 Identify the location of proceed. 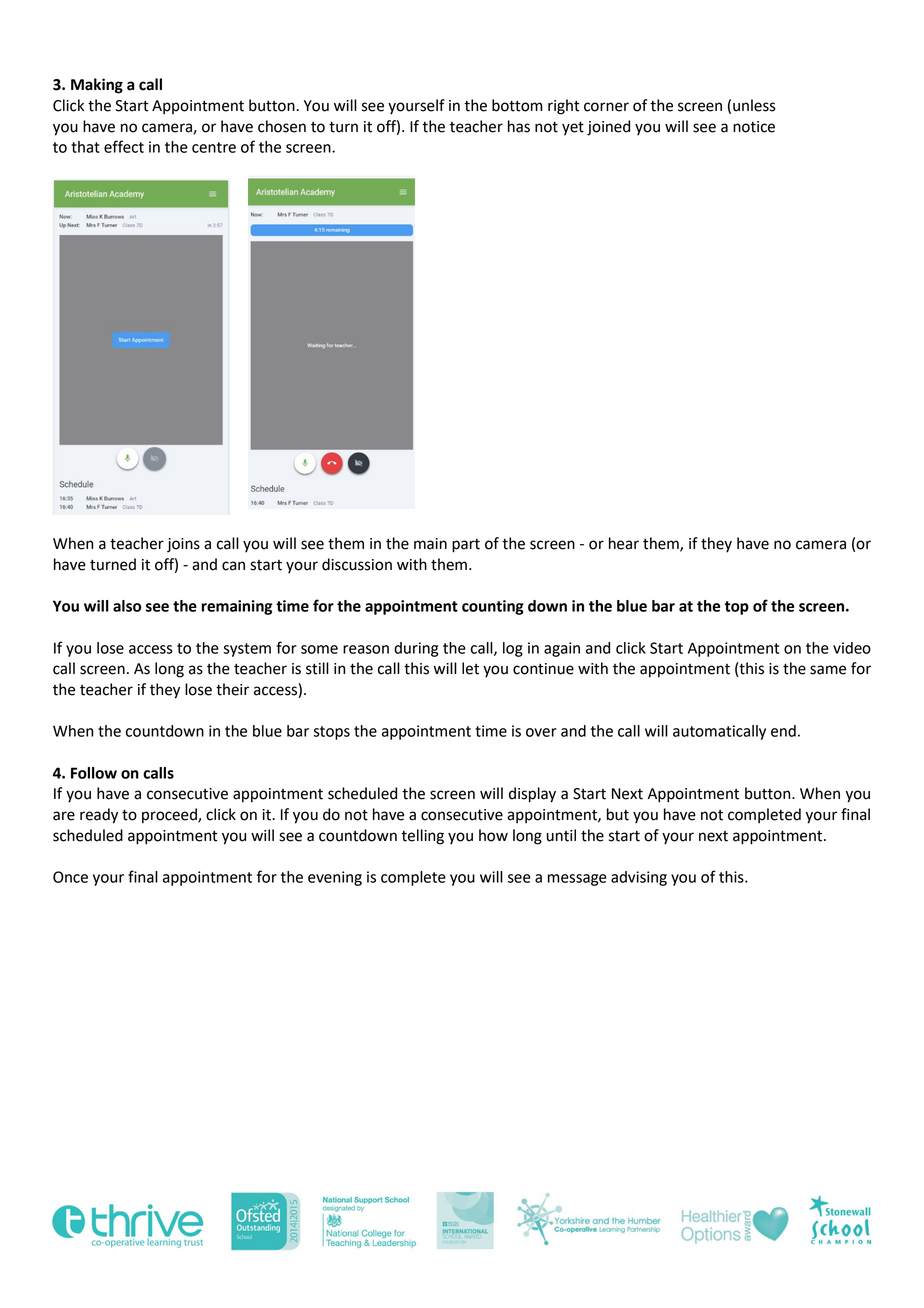
(170, 816).
